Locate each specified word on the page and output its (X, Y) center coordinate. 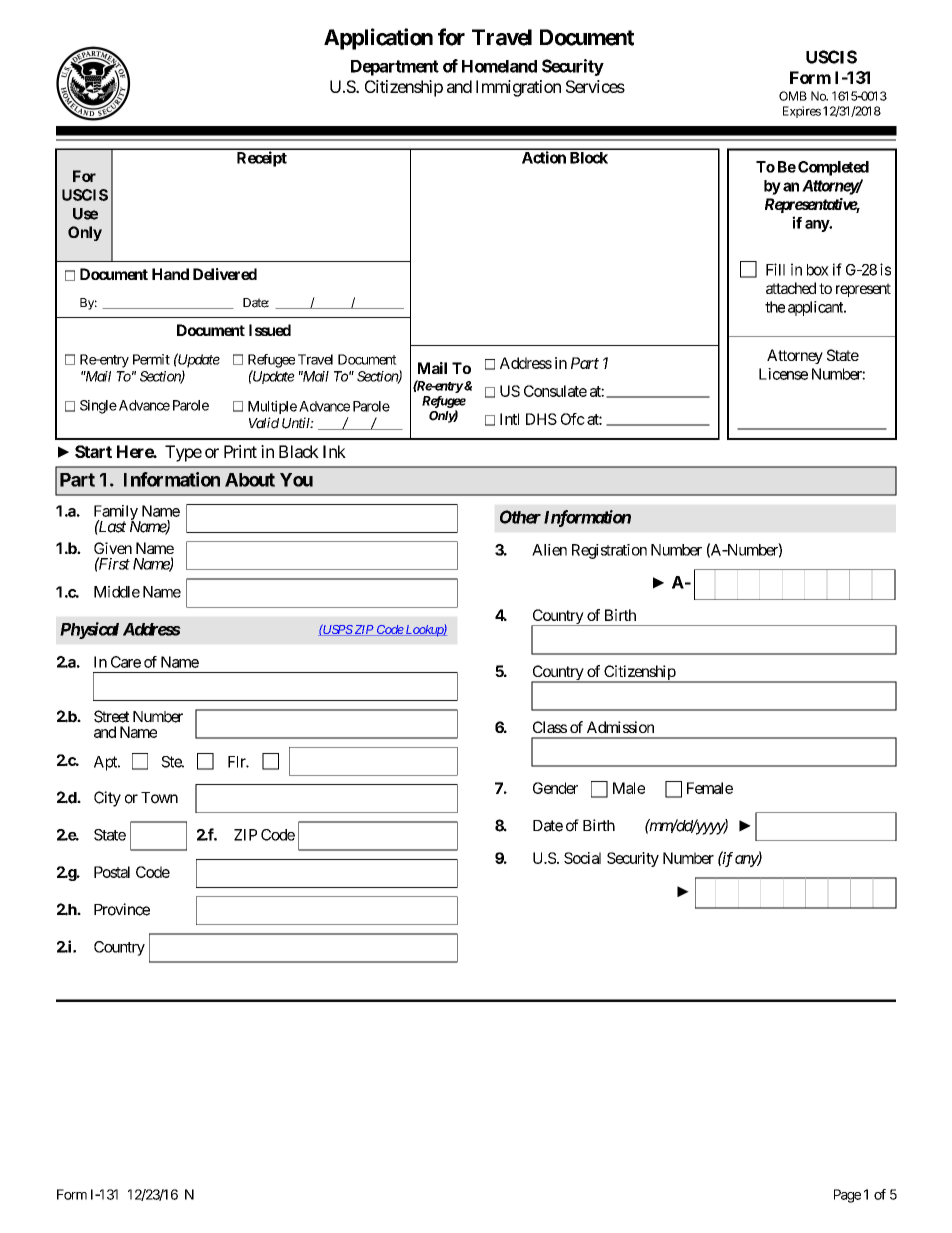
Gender (555, 788)
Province (122, 909)
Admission (620, 727)
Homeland (499, 66)
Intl (509, 419)
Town (159, 798)
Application (378, 39)
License (783, 374)
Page (847, 1196)
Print (240, 451)
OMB (793, 96)
